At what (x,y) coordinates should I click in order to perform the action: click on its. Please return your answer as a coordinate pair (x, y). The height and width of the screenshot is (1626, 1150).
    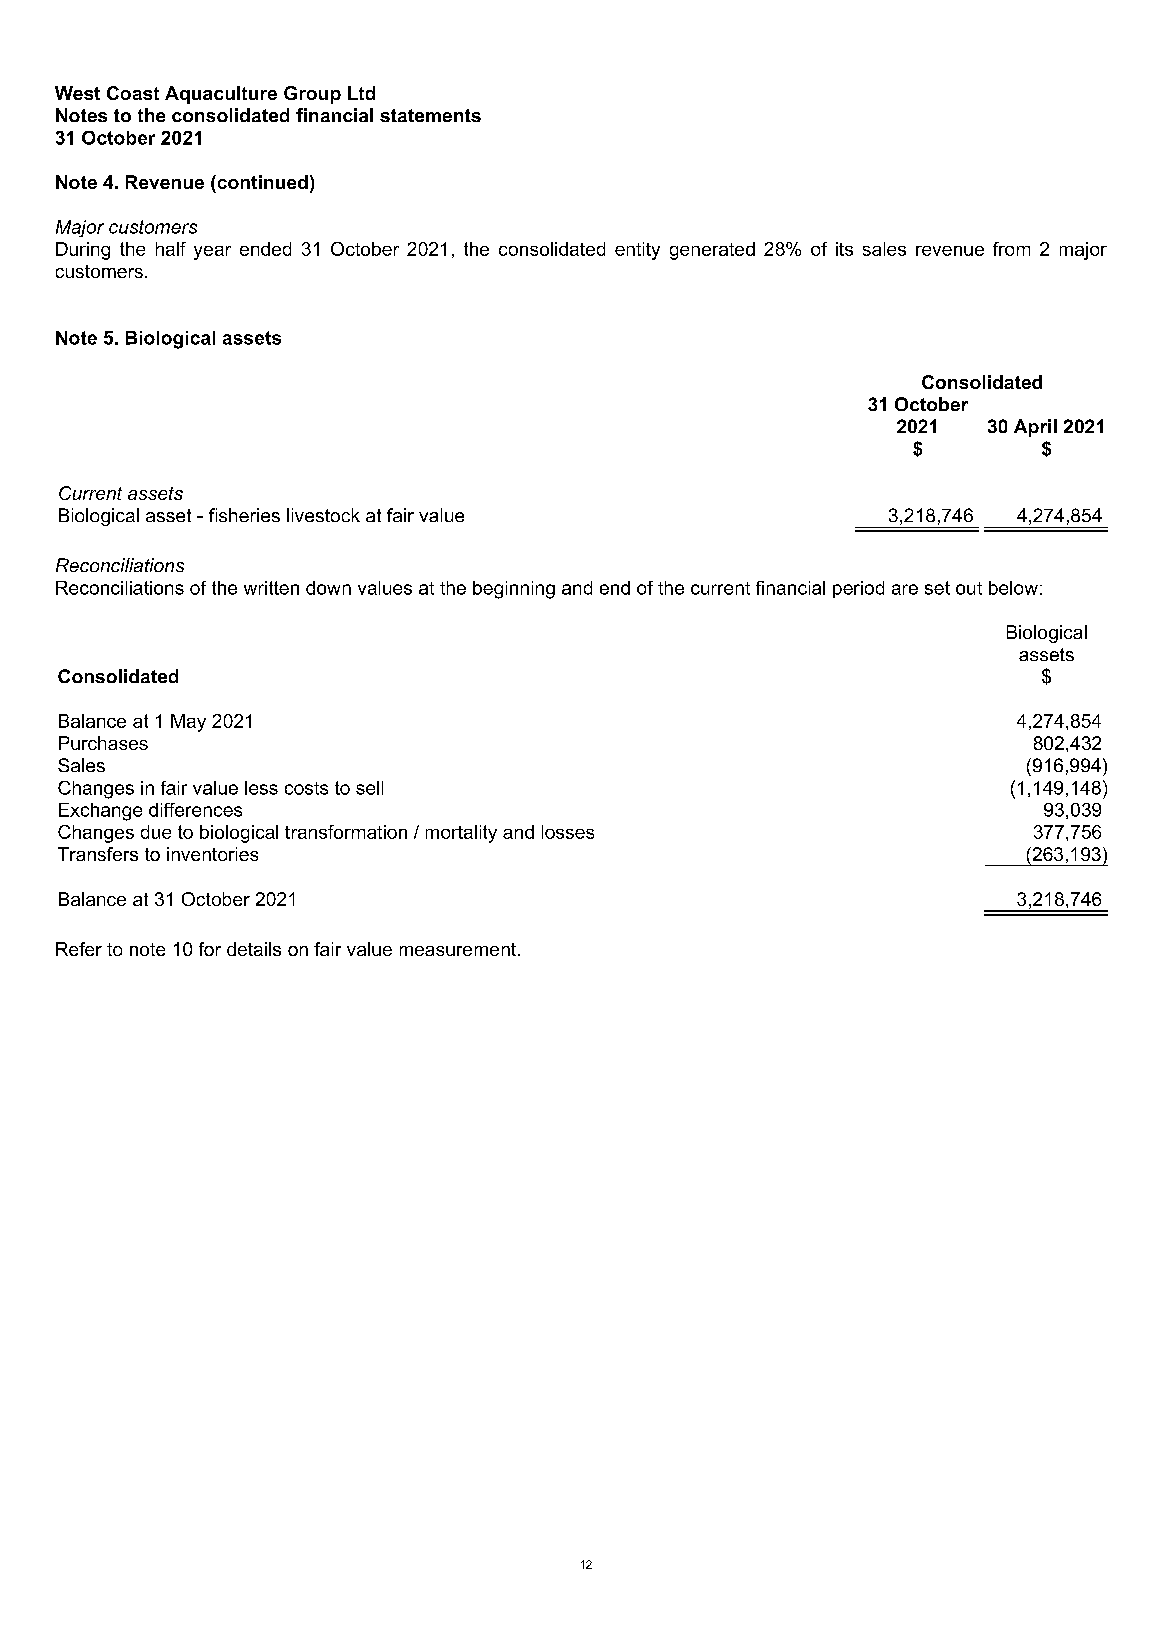
    Looking at the image, I should click on (844, 249).
